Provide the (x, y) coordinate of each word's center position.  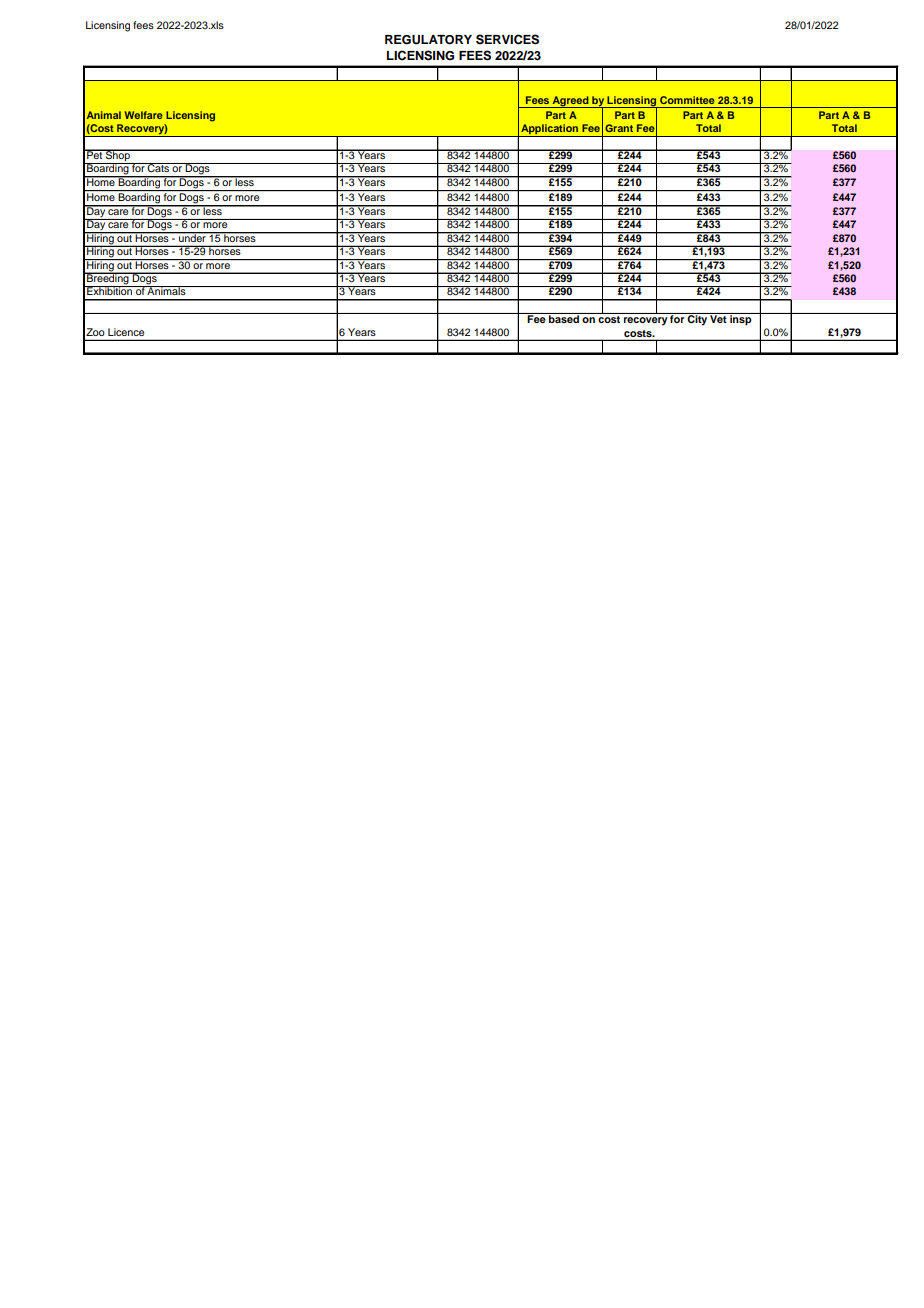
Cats (159, 168)
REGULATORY (428, 40)
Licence (126, 332)
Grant (619, 128)
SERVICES (507, 39)
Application (550, 130)
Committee (687, 100)
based (564, 318)
